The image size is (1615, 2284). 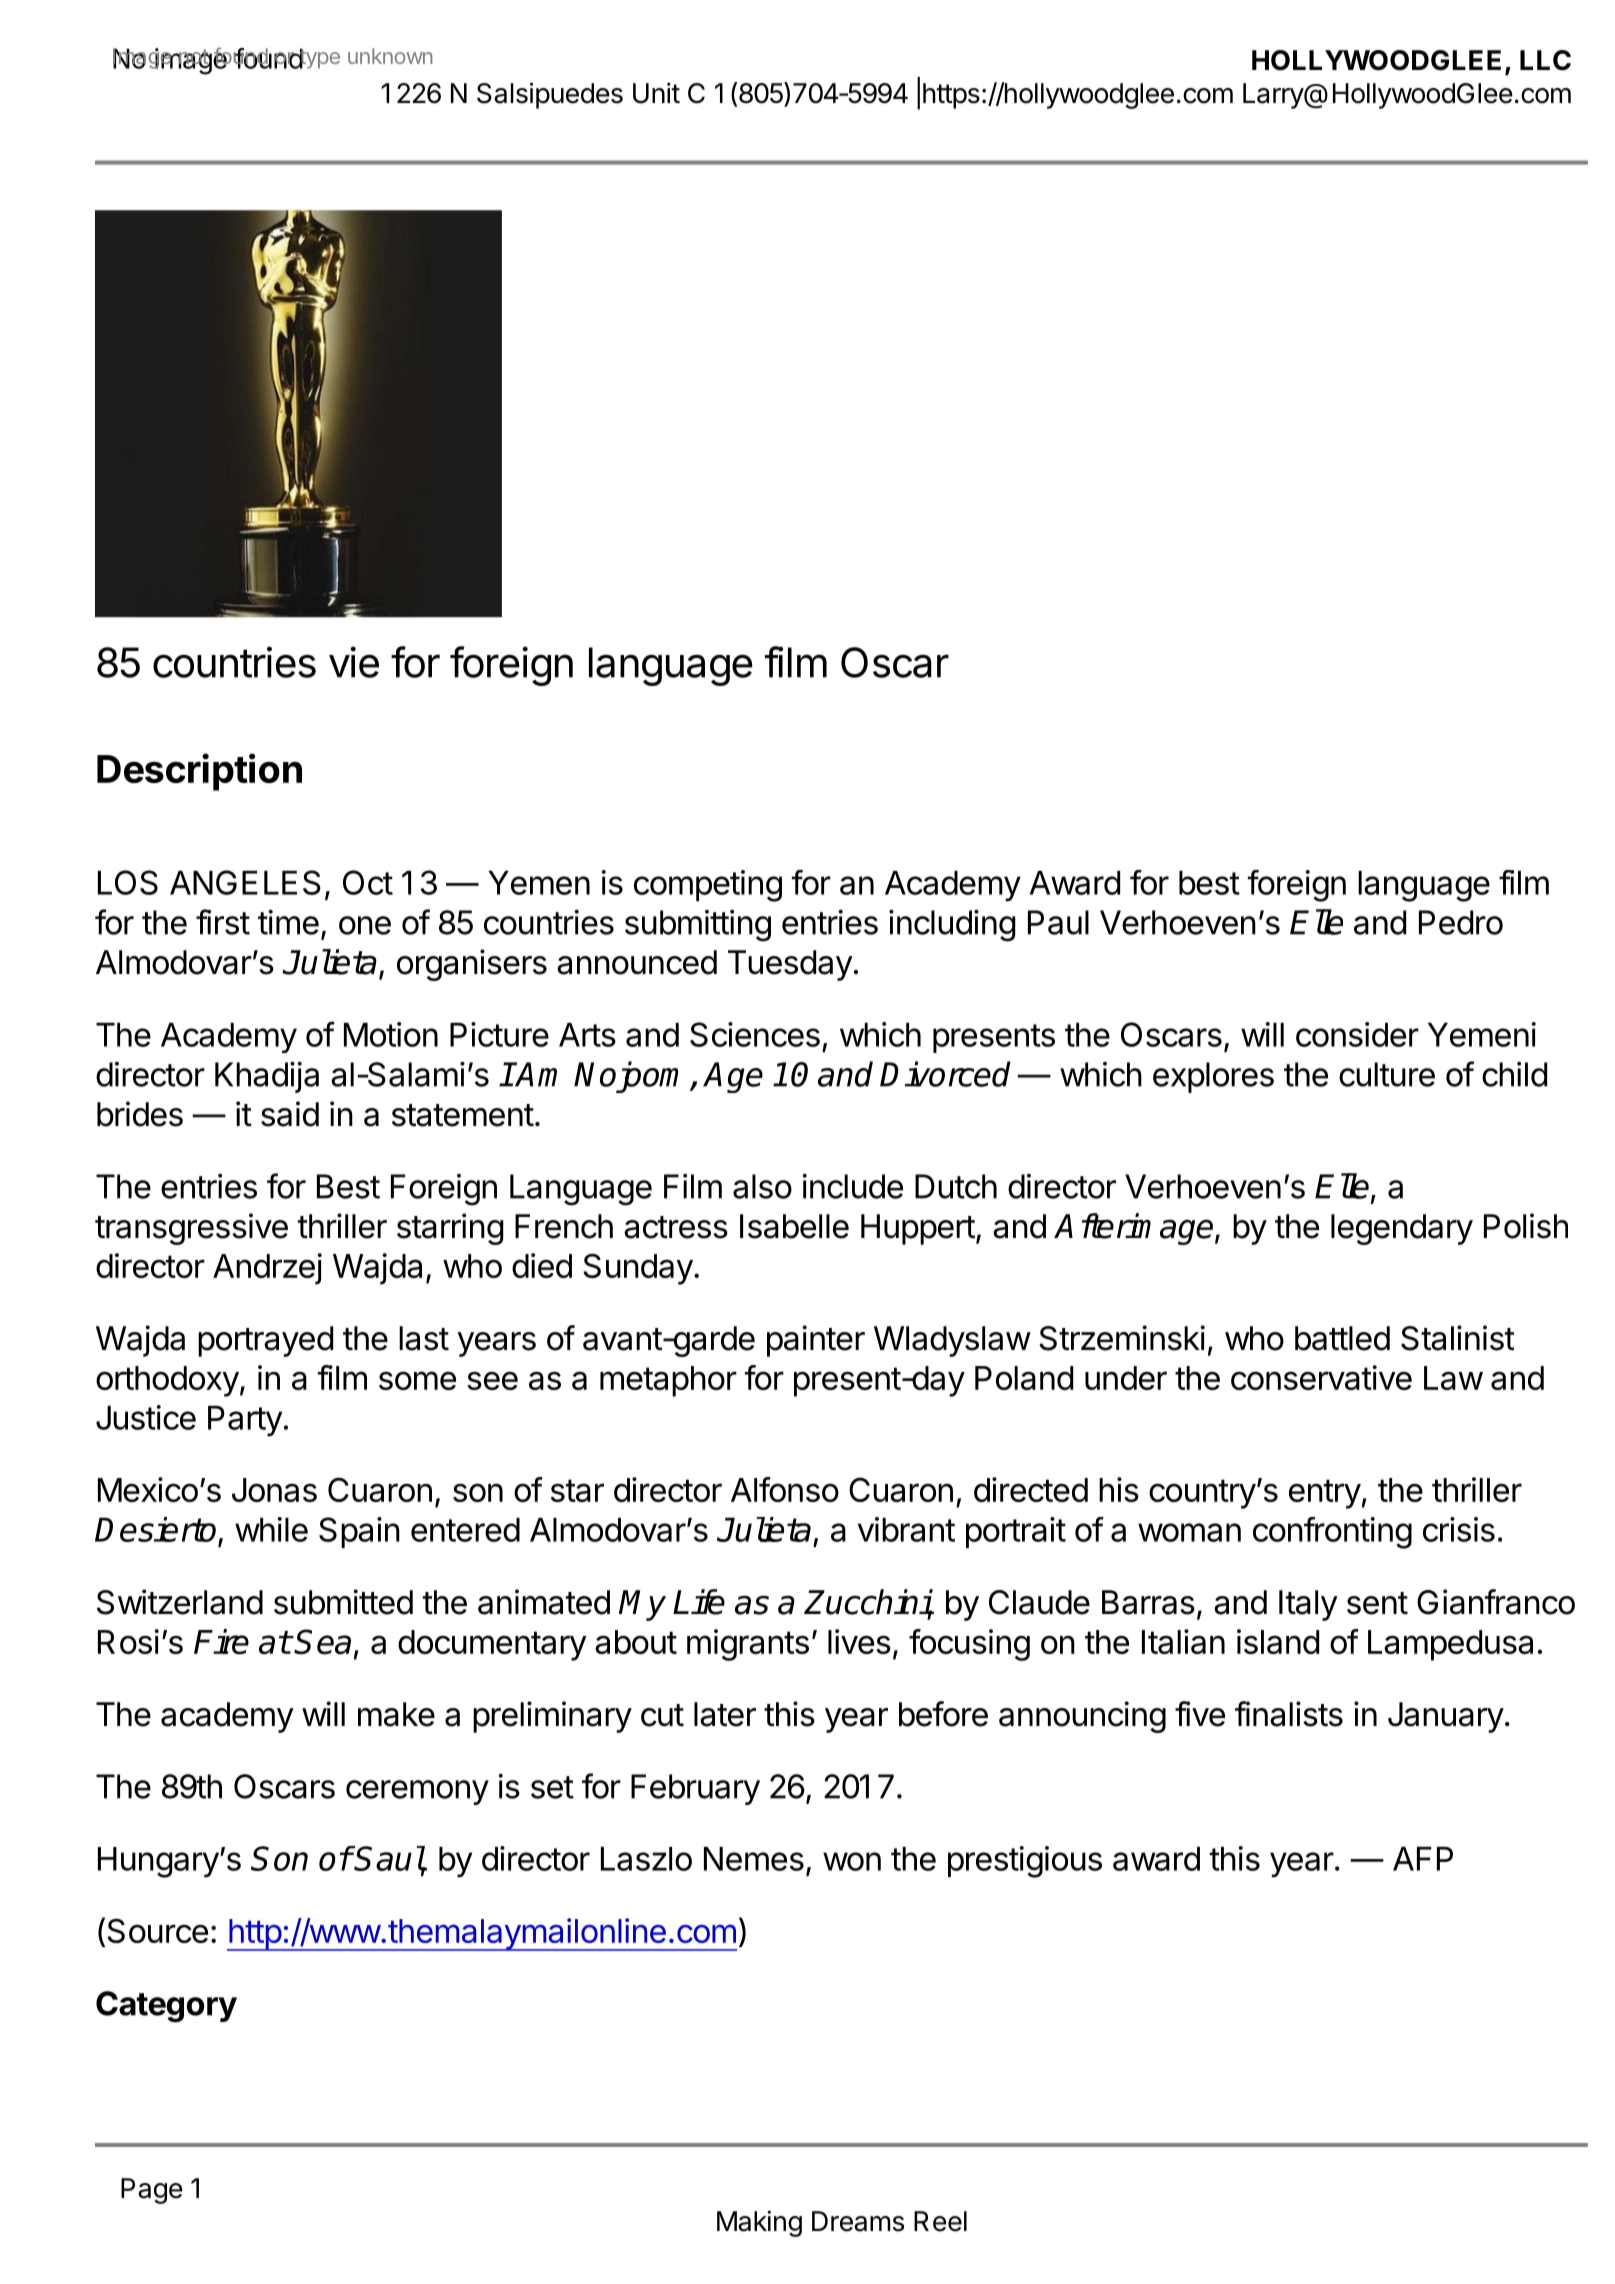 I want to click on Unit, so click(x=656, y=93).
